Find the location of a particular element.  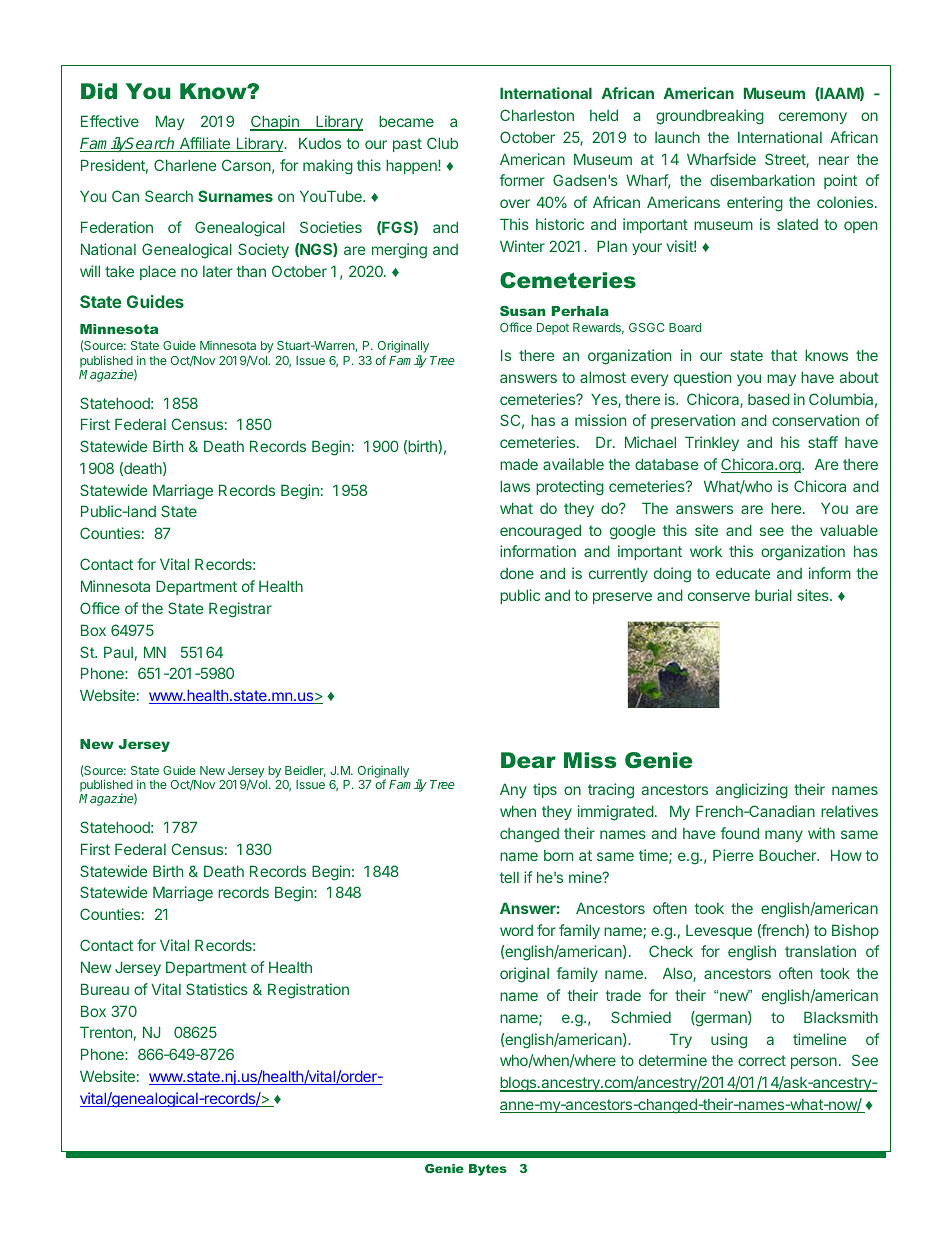

Bytes is located at coordinates (488, 1170).
